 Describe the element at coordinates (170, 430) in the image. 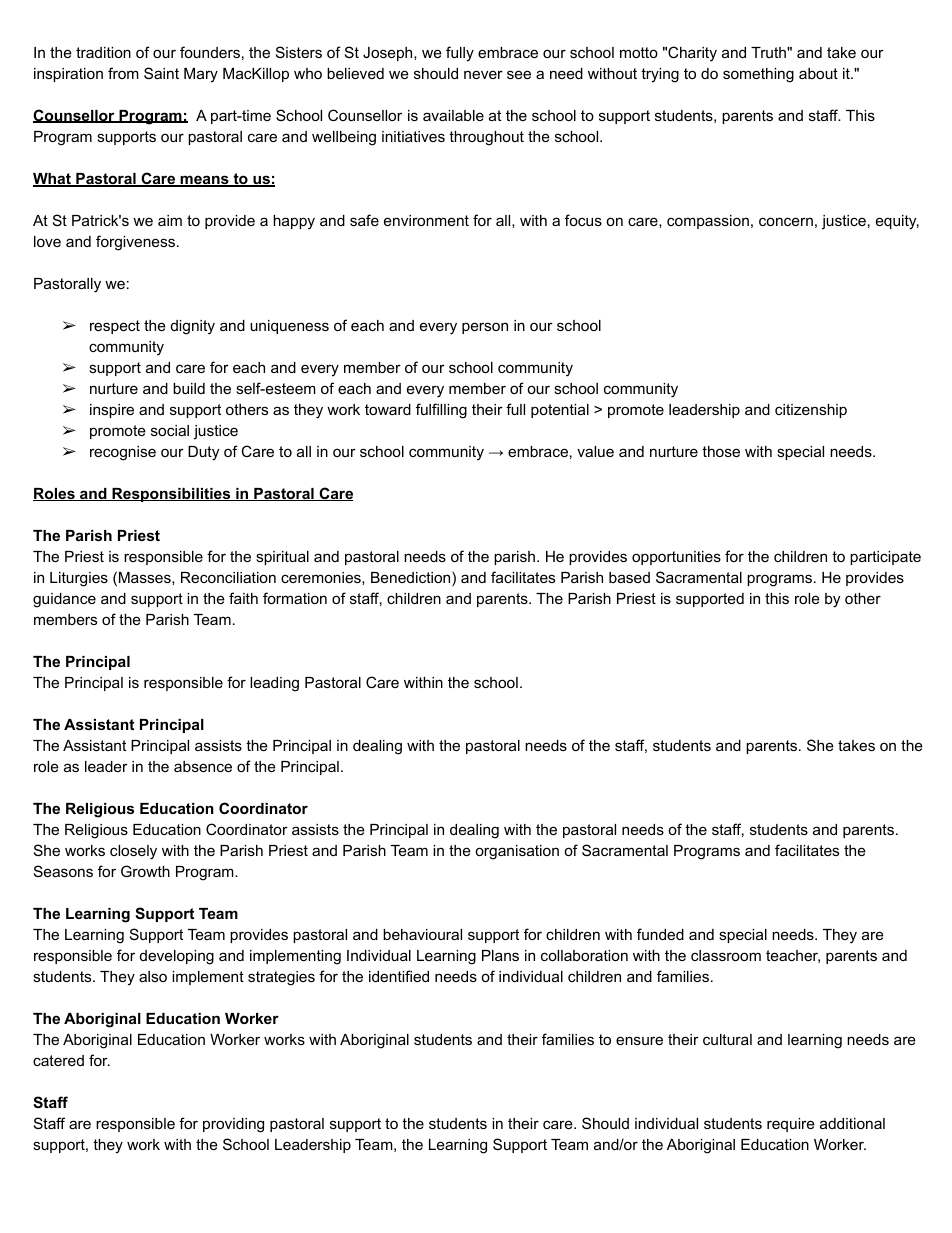

I see `social` at that location.
